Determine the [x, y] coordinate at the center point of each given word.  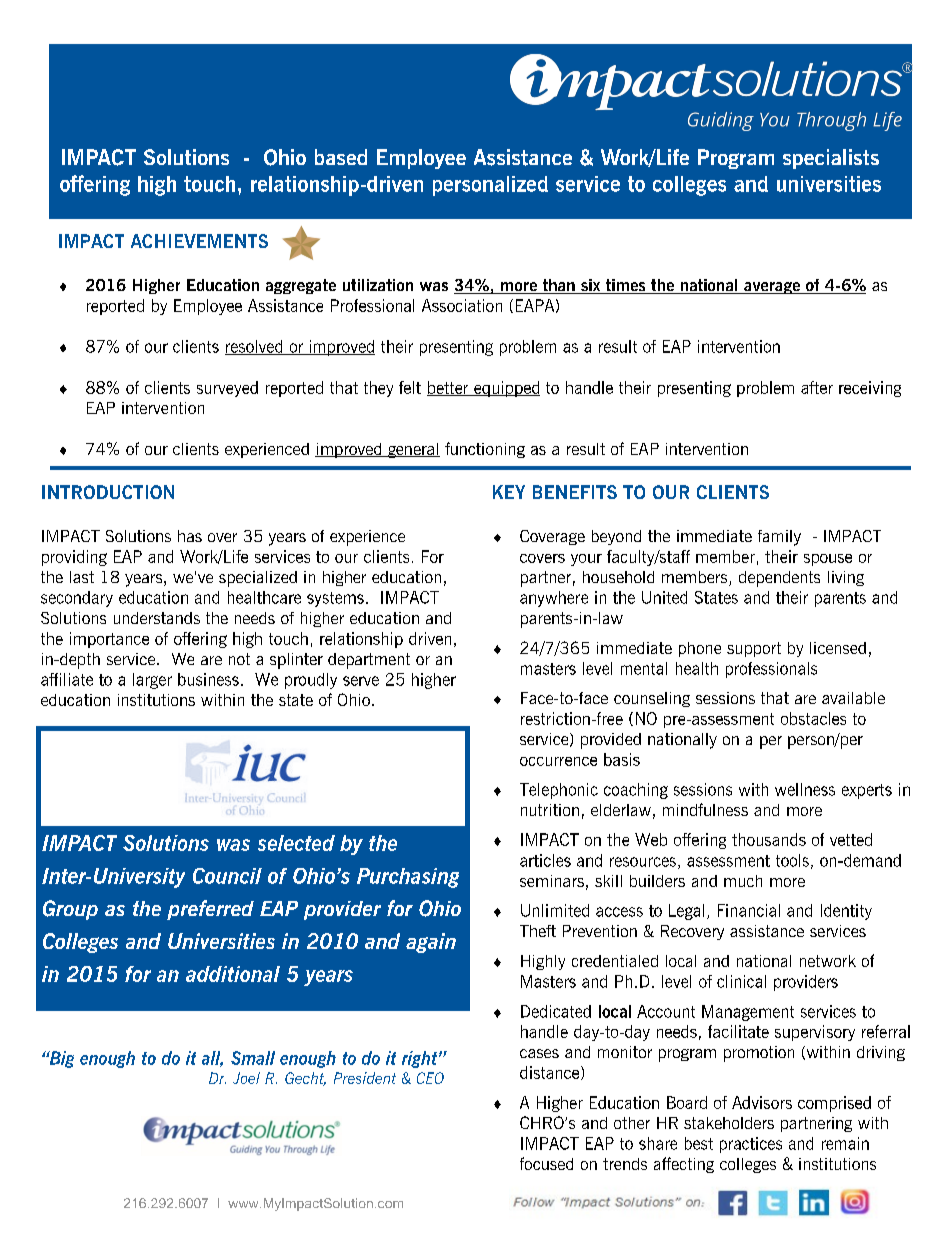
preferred [210, 910]
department [369, 661]
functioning [485, 450]
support [754, 649]
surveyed [227, 389]
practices [751, 1145]
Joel [246, 1078]
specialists [831, 159]
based [341, 157]
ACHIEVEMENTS [199, 241]
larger [152, 681]
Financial [749, 910]
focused [546, 1163]
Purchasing [408, 878]
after [817, 387]
